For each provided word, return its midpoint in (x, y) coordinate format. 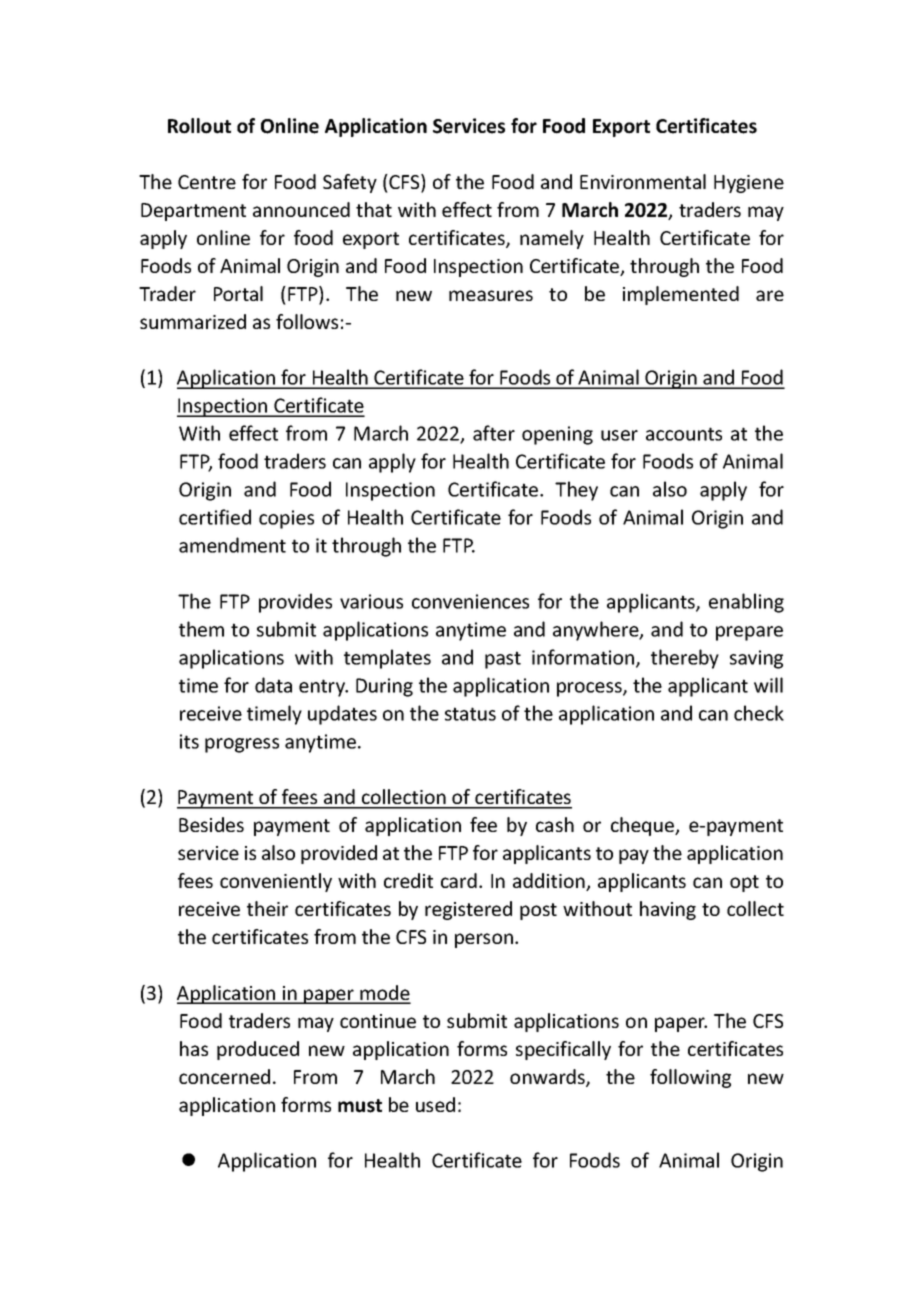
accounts (684, 434)
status (470, 714)
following (690, 1078)
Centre (207, 182)
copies (286, 519)
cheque (644, 826)
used (435, 1104)
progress (242, 745)
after (494, 433)
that (374, 209)
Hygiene (749, 184)
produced (258, 1050)
